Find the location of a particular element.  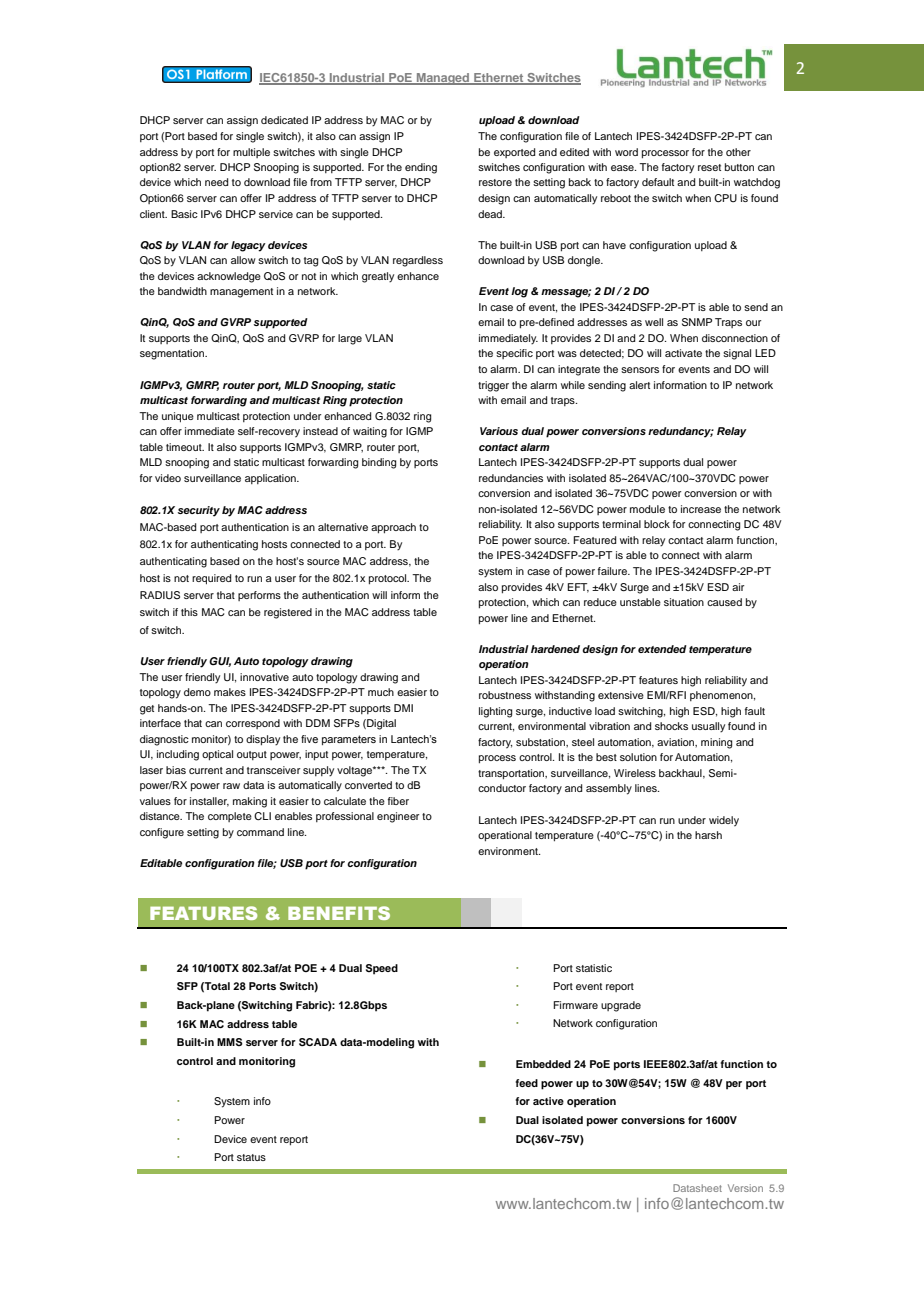

situation is located at coordinates (684, 602).
